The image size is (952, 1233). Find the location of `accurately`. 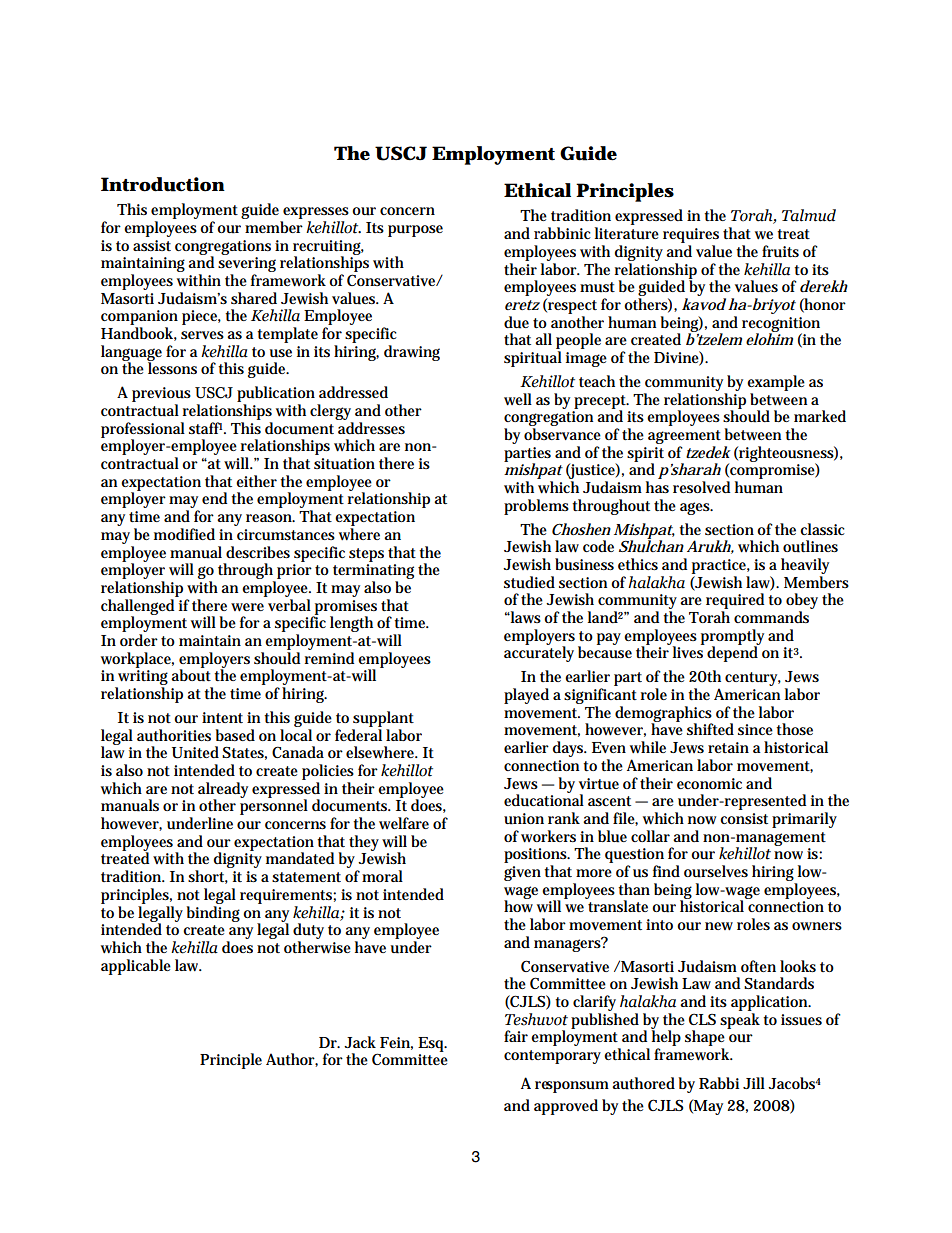

accurately is located at coordinates (539, 653).
